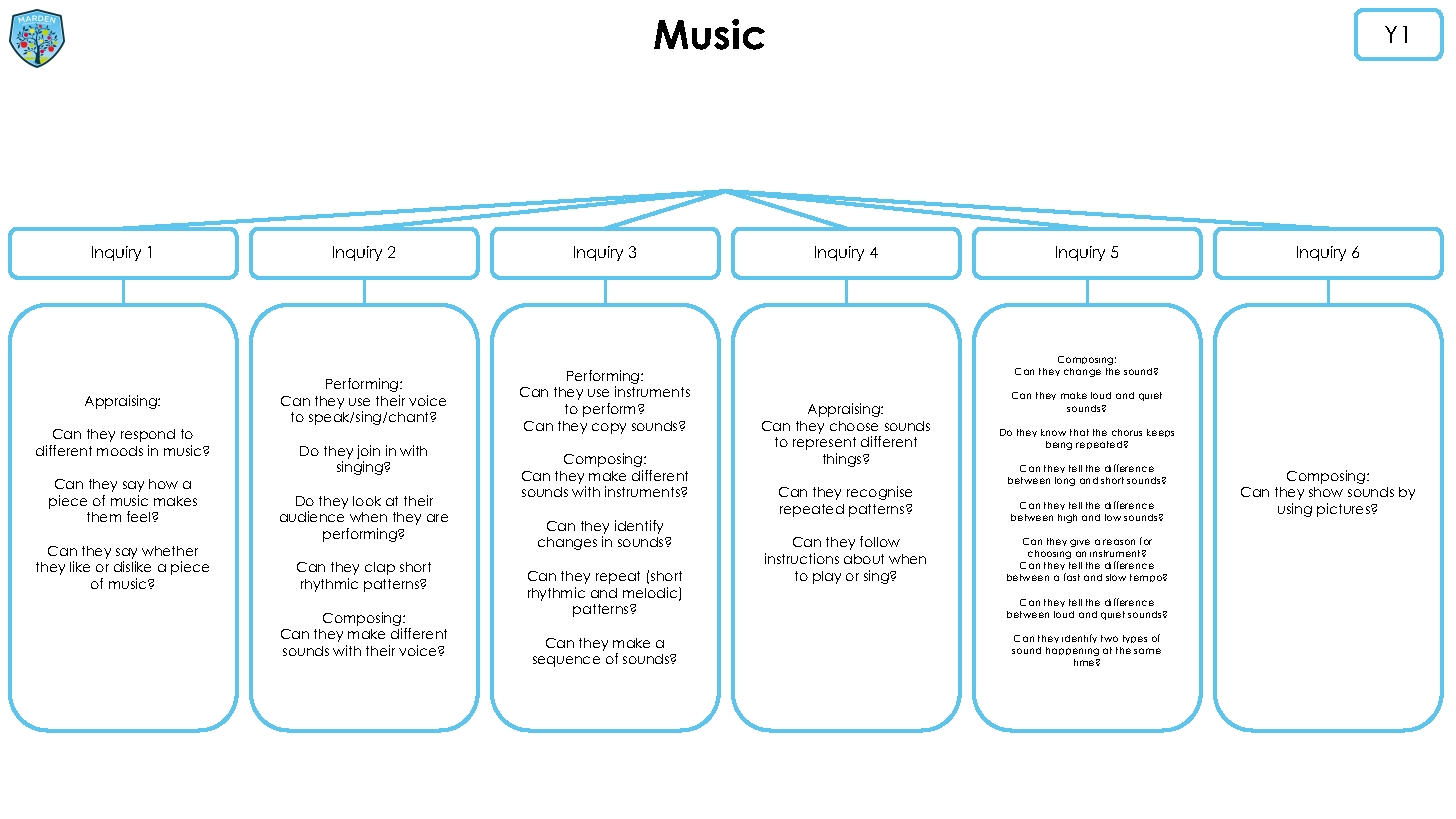 This page has height=819, width=1456. I want to click on slow, so click(1116, 577).
